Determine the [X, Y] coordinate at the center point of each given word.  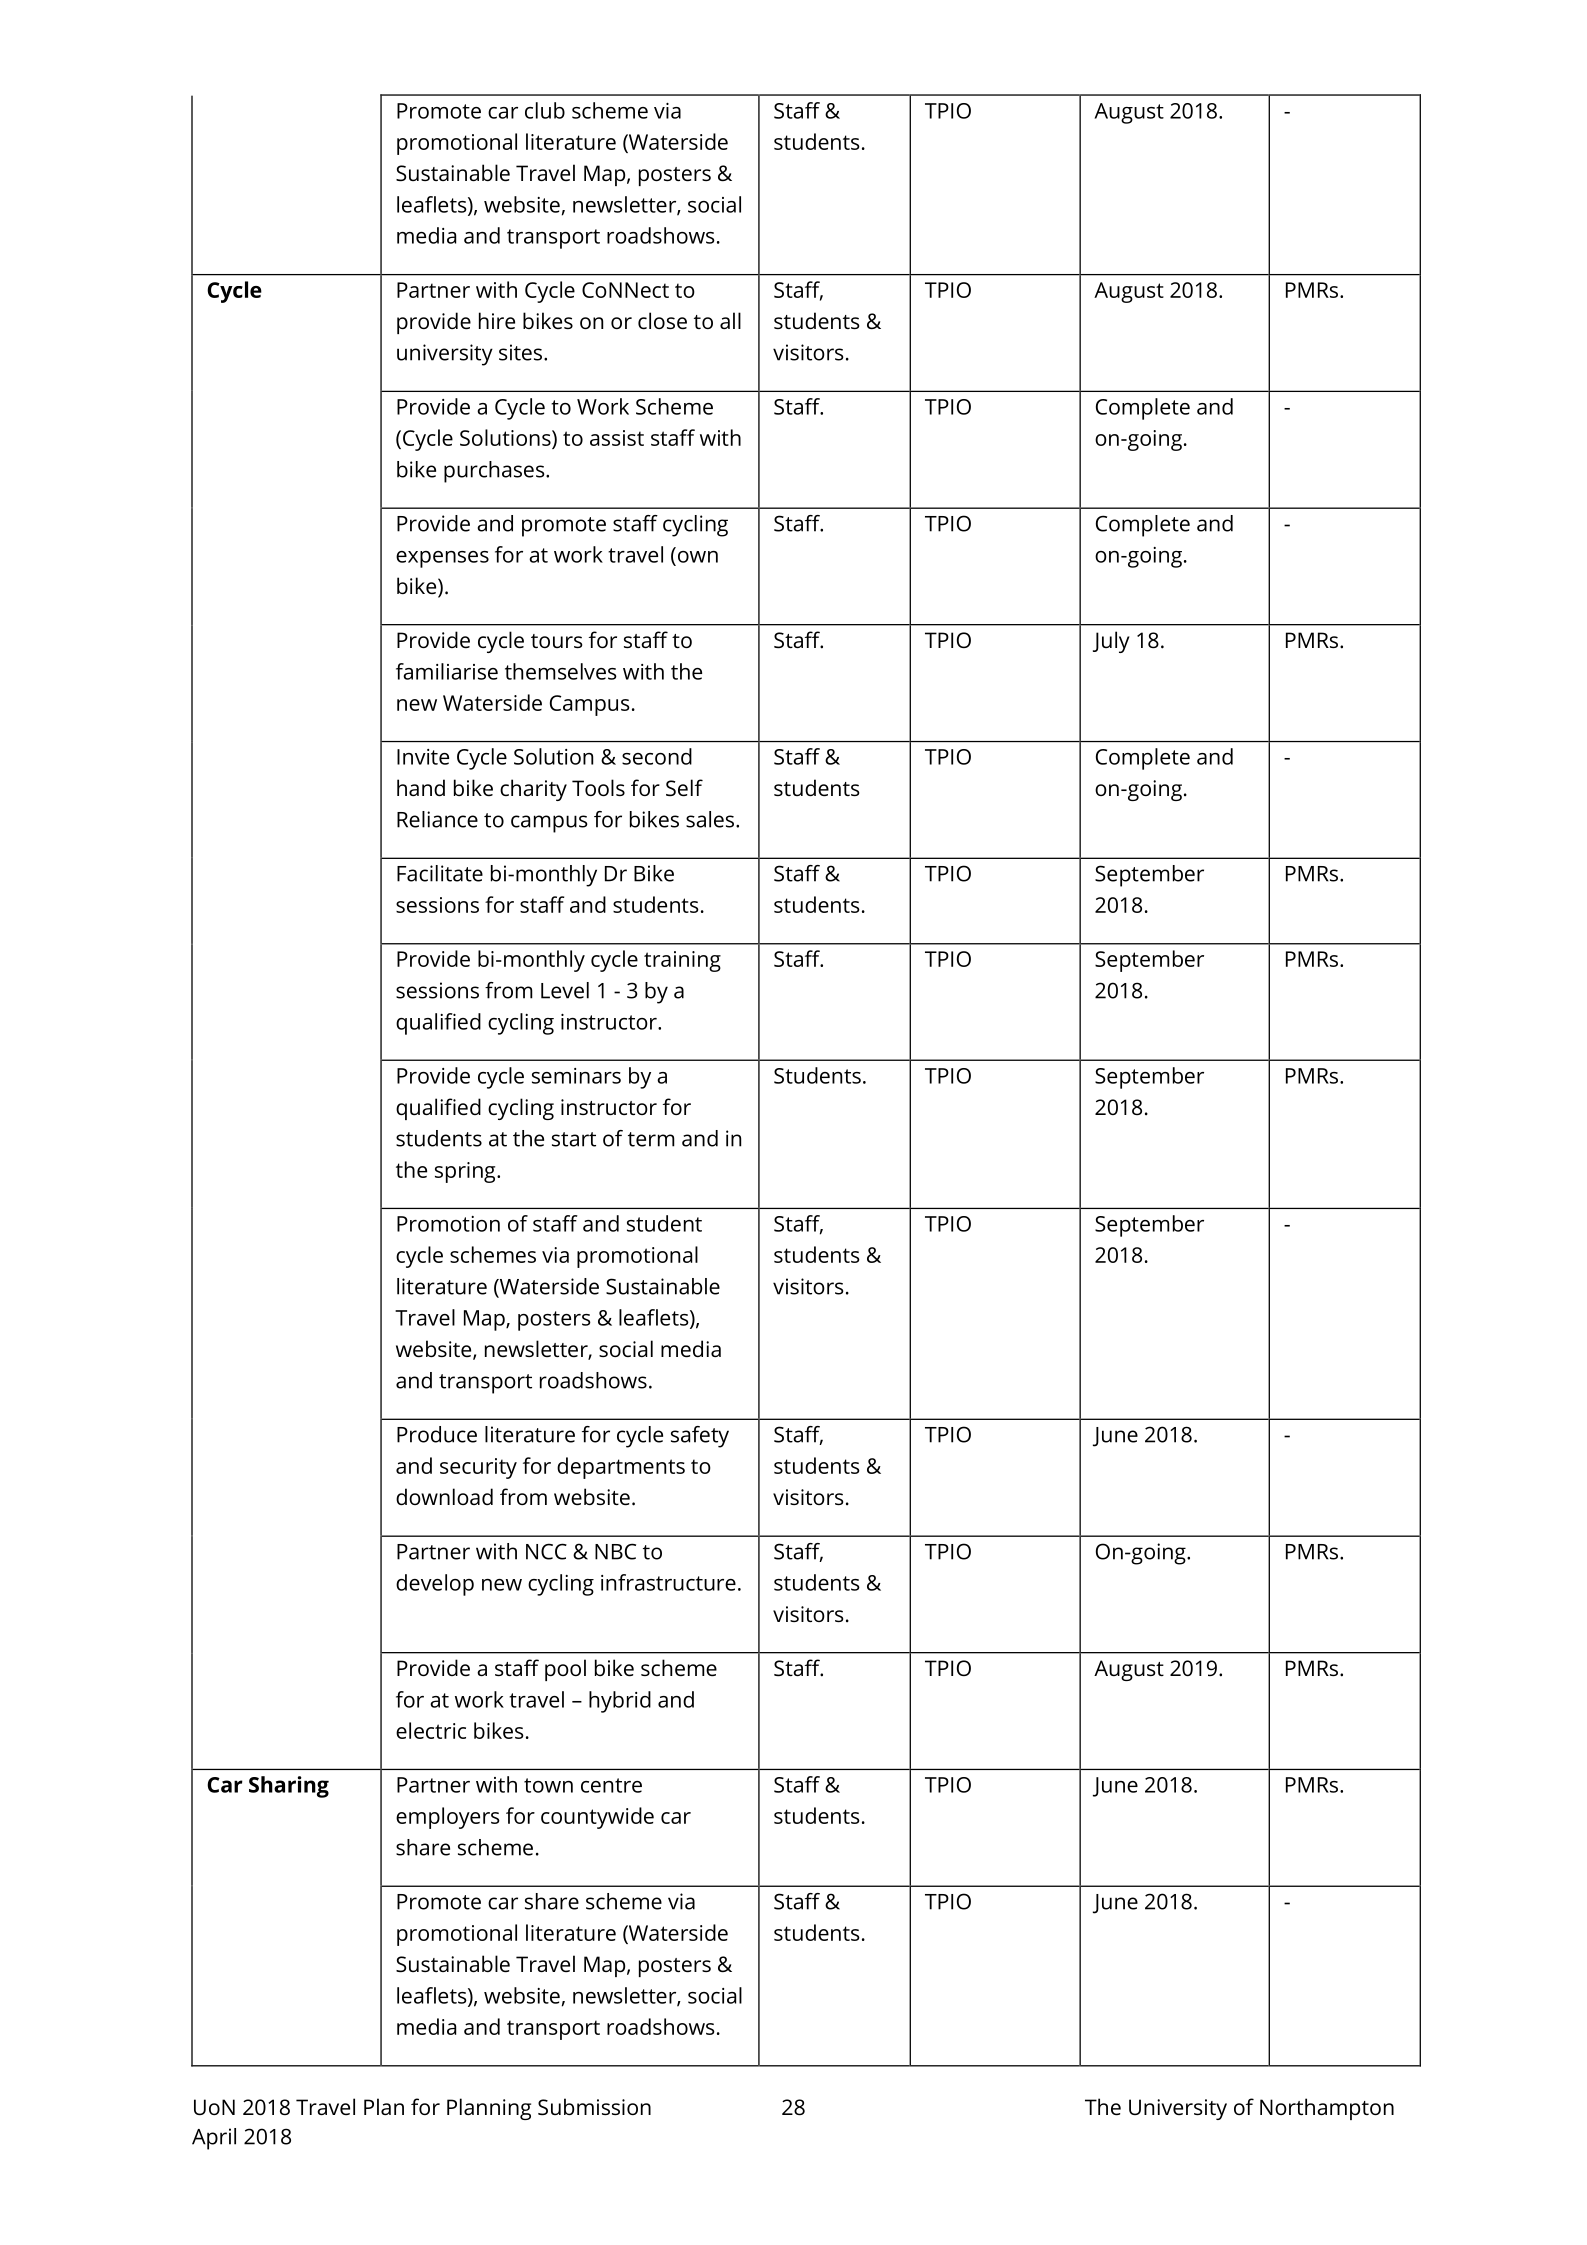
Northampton [1327, 2109]
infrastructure [668, 1582]
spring [466, 1172]
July [1111, 642]
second [657, 756]
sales [711, 819]
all [730, 320]
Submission [594, 2107]
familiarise [447, 671]
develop [435, 1585]
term [651, 1139]
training [682, 961]
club [545, 110]
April [214, 2139]
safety [700, 1437]
